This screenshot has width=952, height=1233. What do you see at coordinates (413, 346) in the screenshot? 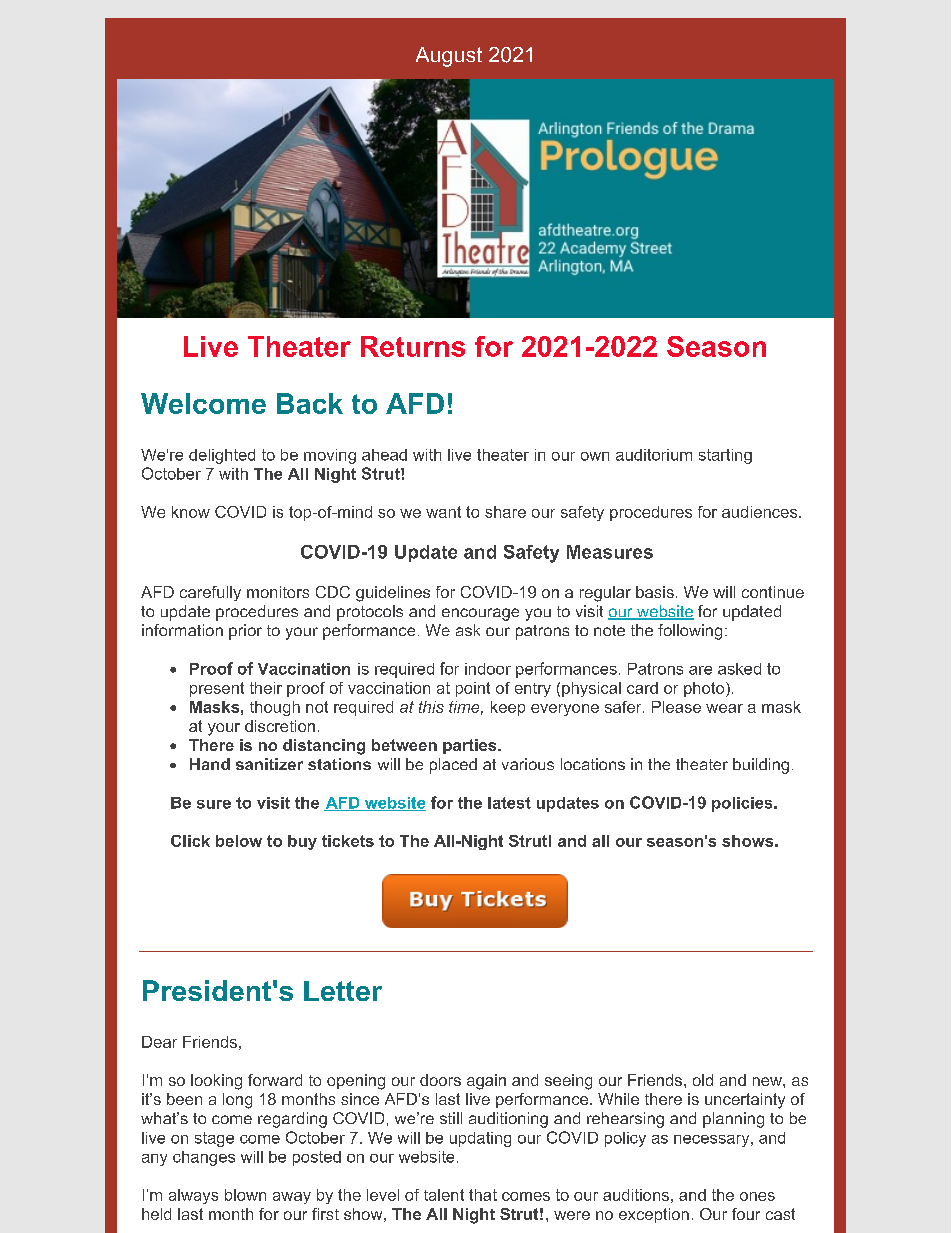
I see `Returns` at bounding box center [413, 346].
